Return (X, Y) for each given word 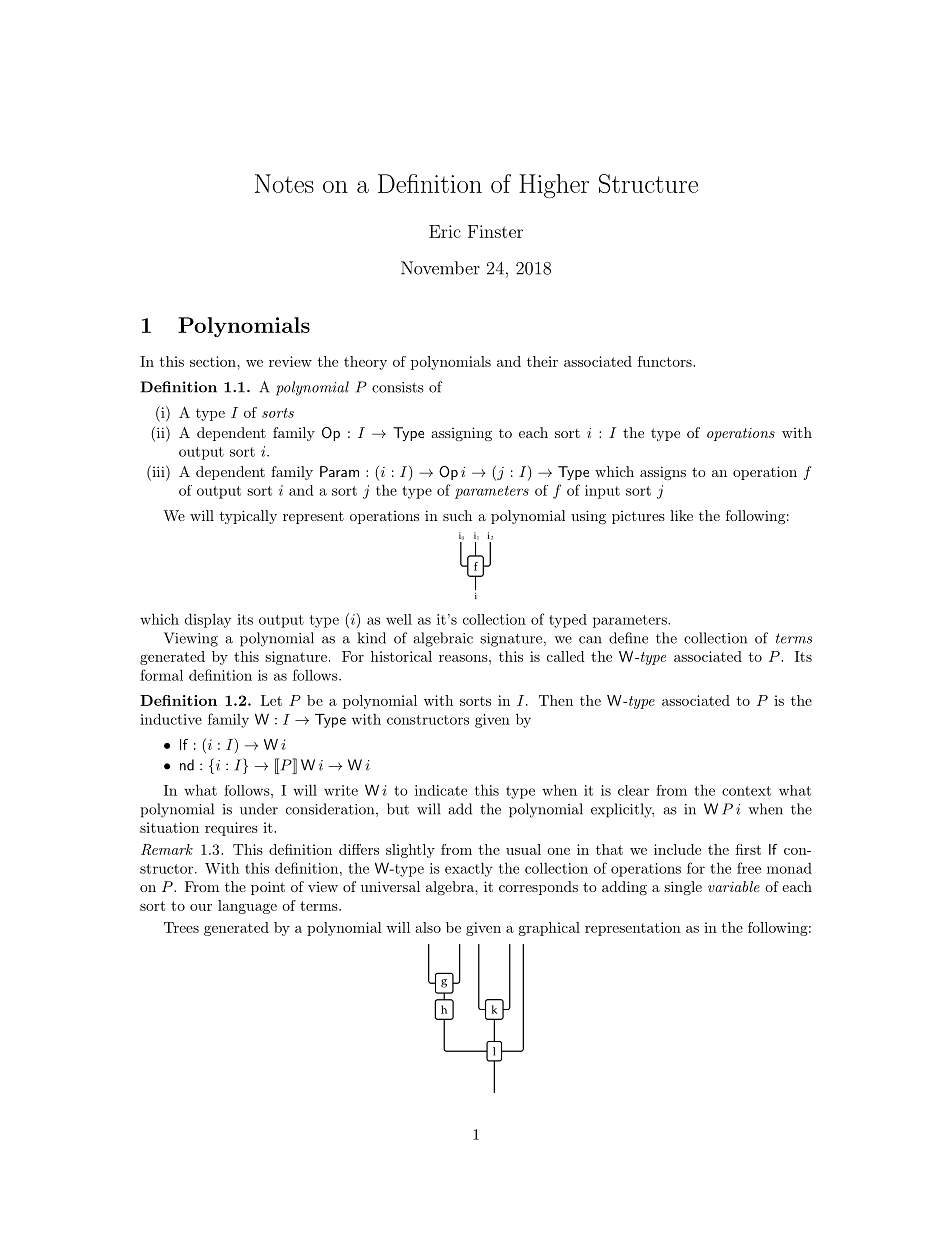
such (457, 515)
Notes (284, 183)
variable (734, 886)
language (247, 907)
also (428, 927)
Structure (648, 183)
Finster (495, 231)
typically (248, 517)
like (681, 515)
